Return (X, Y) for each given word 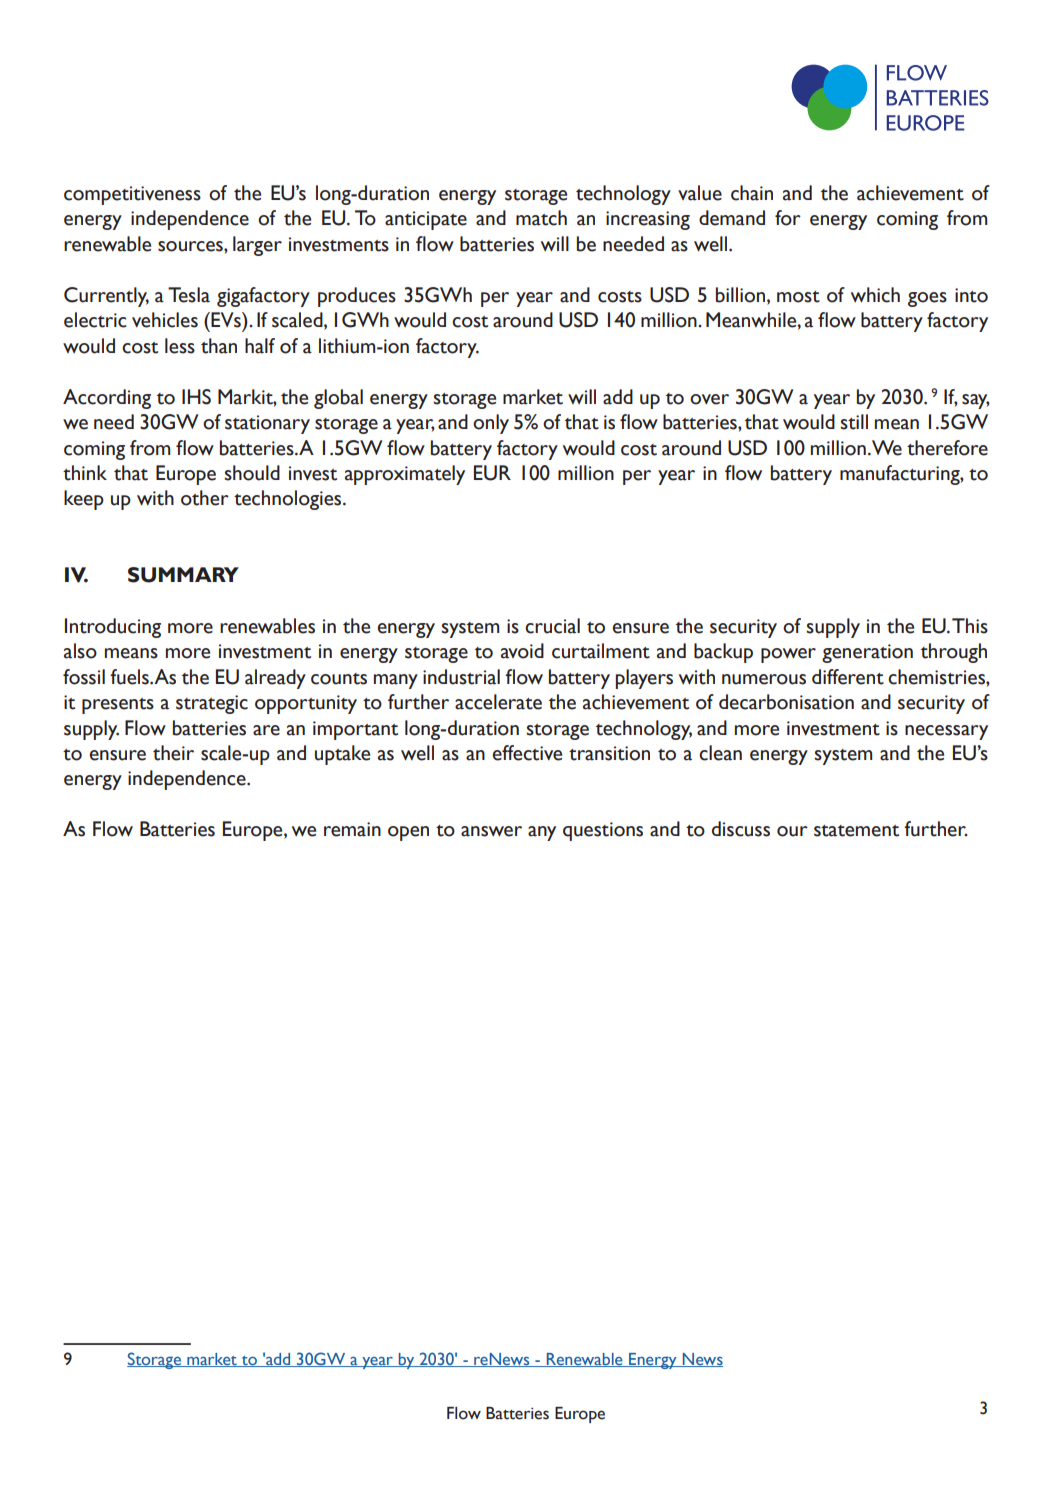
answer (491, 831)
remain (352, 829)
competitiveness (132, 195)
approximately (405, 475)
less (180, 346)
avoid (522, 651)
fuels (130, 677)
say (976, 401)
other (205, 498)
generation (867, 653)
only (491, 424)
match (541, 218)
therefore (947, 448)
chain (752, 193)
